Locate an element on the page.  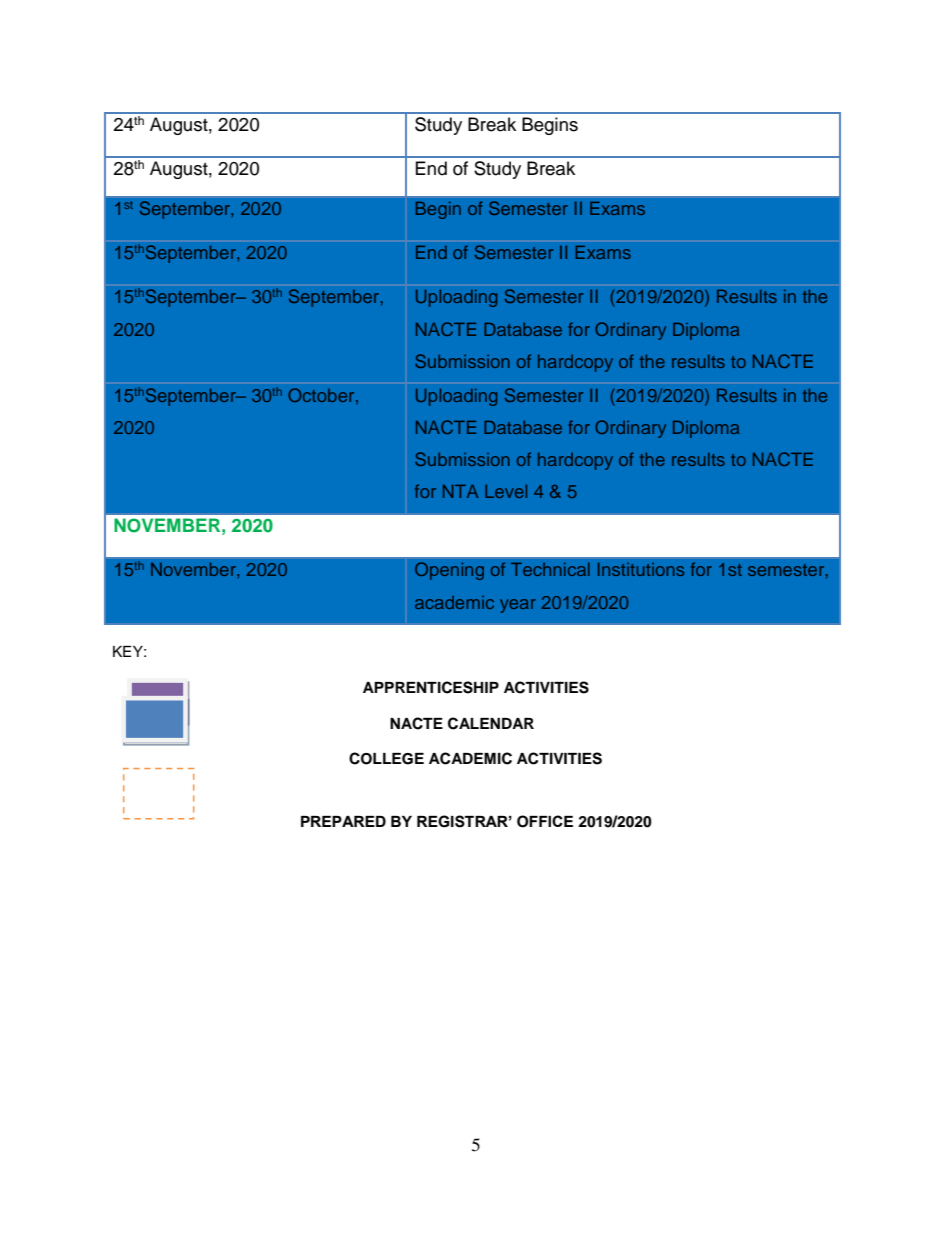
OFFICE is located at coordinates (545, 821).
